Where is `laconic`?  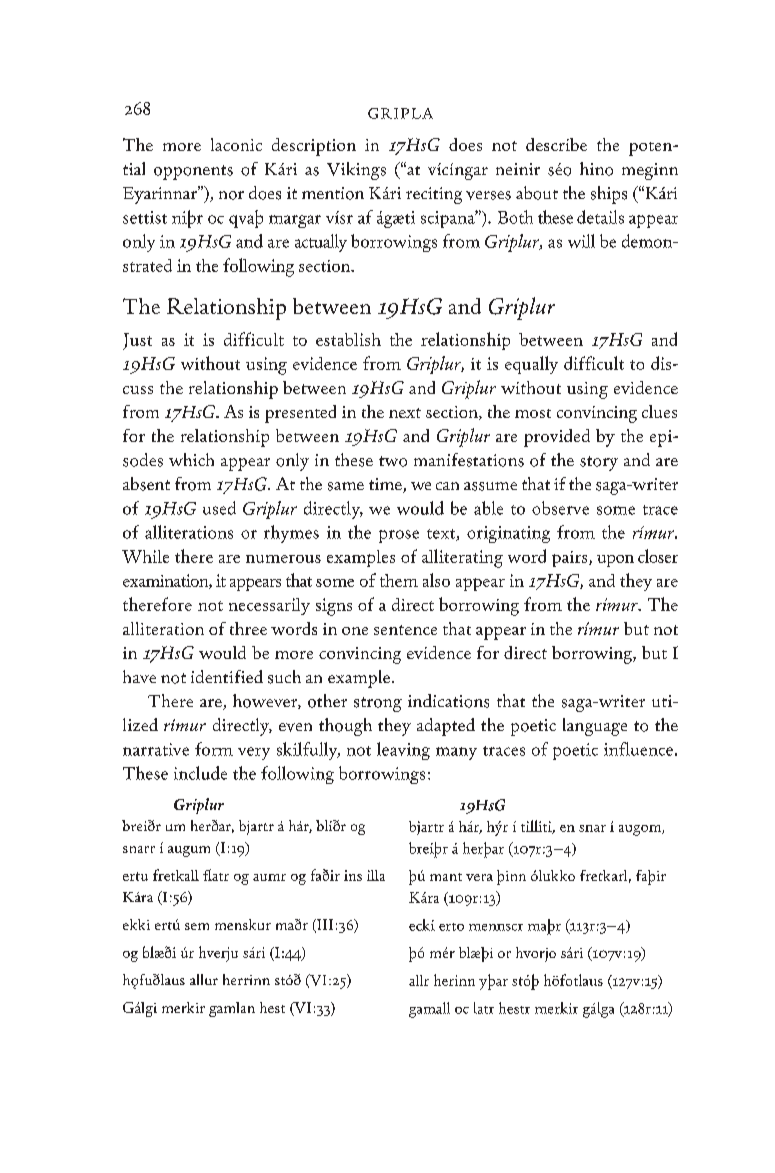
laconic is located at coordinates (236, 144).
